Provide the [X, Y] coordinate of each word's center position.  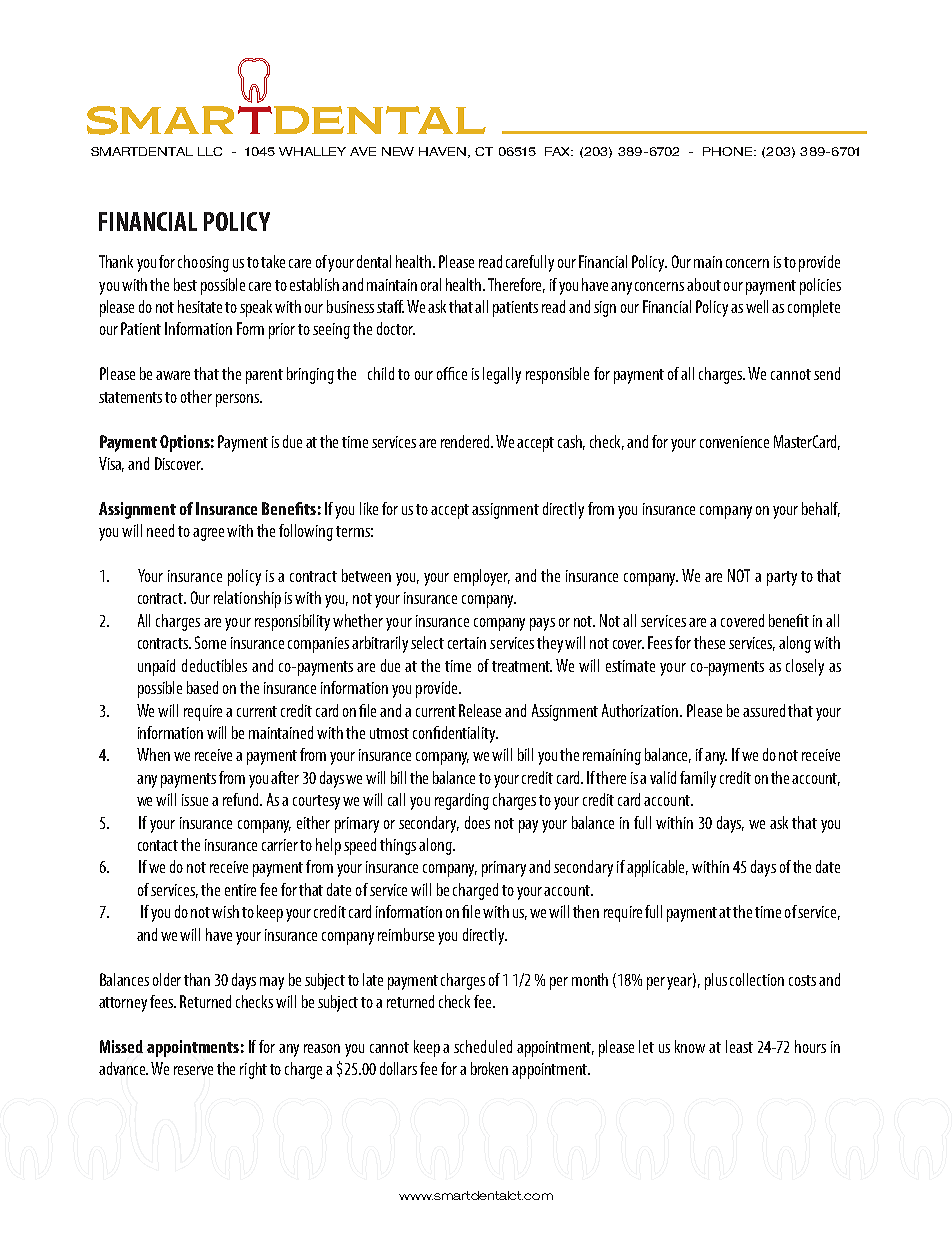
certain [467, 643]
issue [195, 800]
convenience [734, 442]
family [698, 779]
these [709, 642]
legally [502, 375]
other [196, 396]
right [253, 1070]
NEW [398, 151]
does [477, 822]
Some [210, 642]
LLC [210, 151]
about [704, 284]
